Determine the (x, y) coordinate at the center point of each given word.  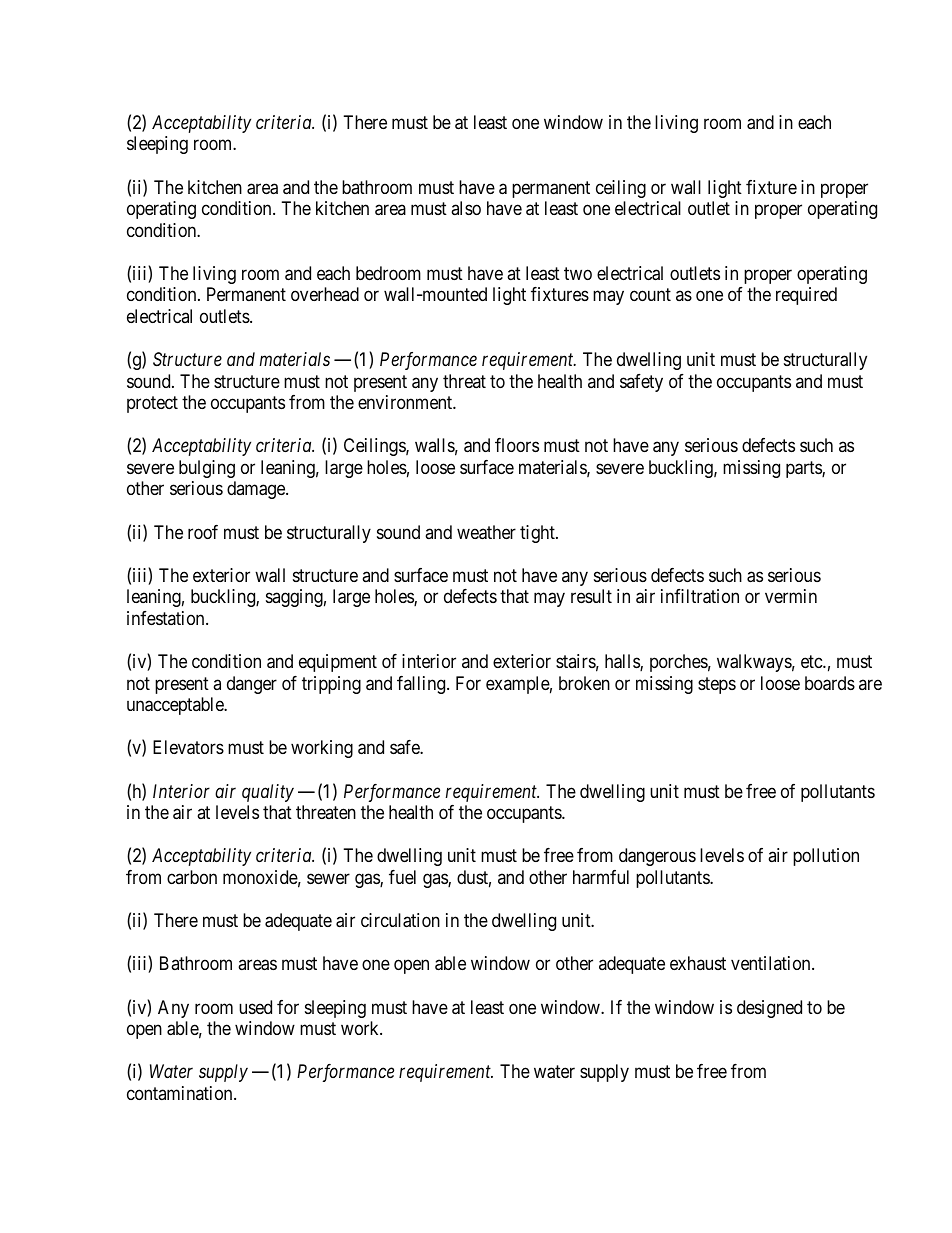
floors (517, 445)
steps (717, 685)
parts (804, 469)
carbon (192, 877)
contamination (181, 1093)
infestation (167, 618)
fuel (402, 877)
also (466, 208)
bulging (207, 469)
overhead (325, 294)
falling (422, 685)
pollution (826, 857)
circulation (400, 920)
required (806, 296)
